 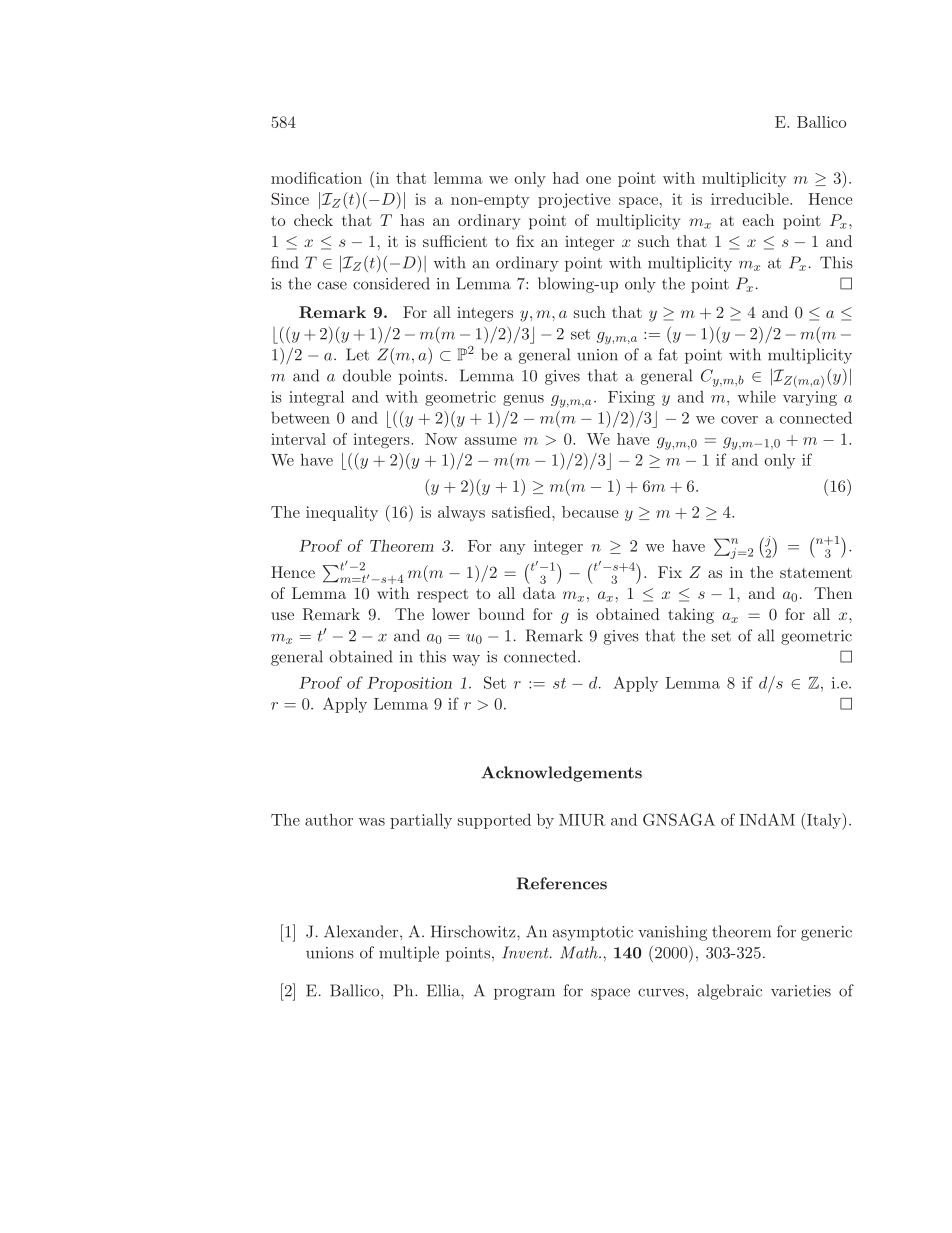 I want to click on irreducible, so click(x=751, y=199).
